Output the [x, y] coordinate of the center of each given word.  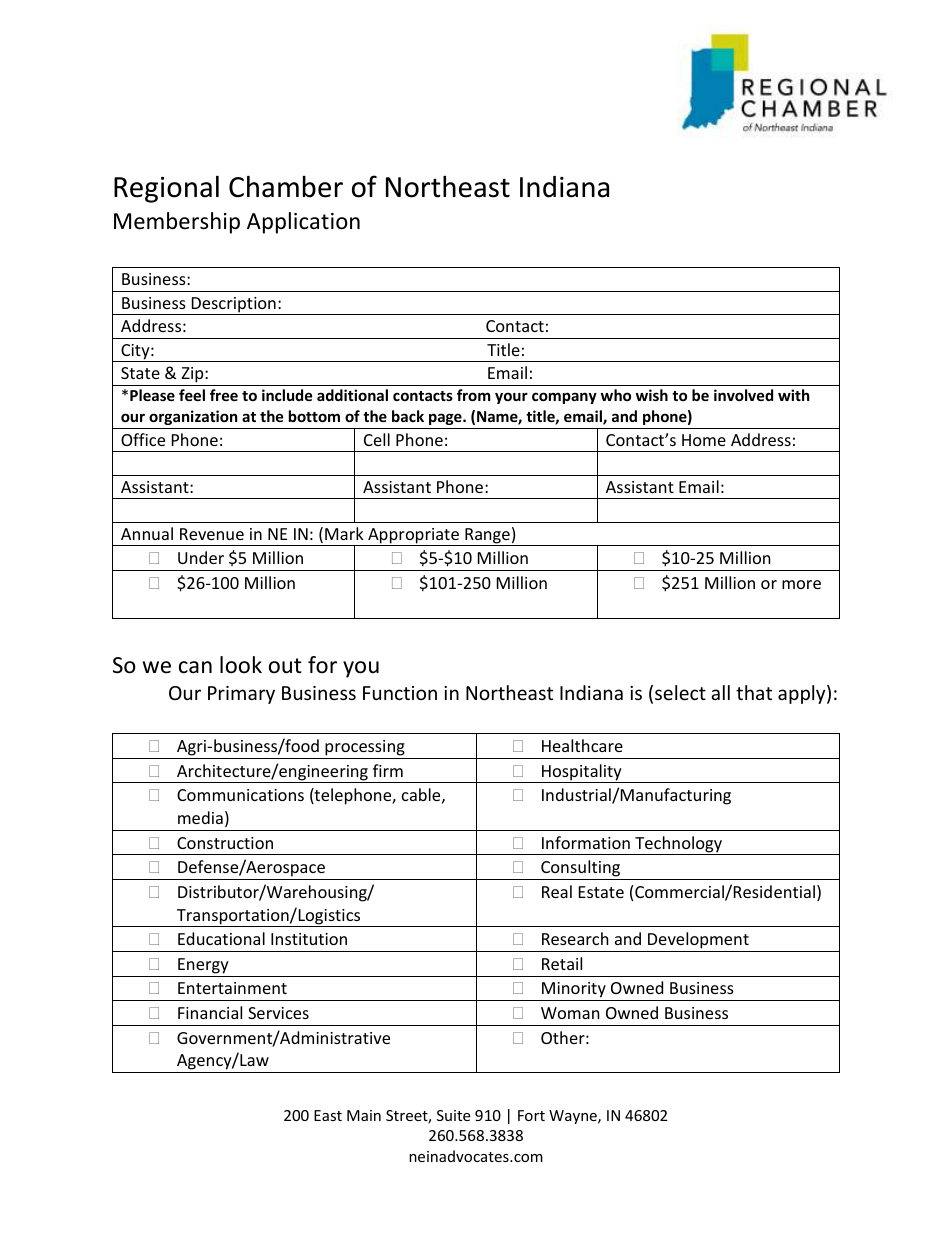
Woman [570, 1013]
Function [400, 693]
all [720, 692]
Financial [210, 1012]
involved [743, 395]
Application [303, 223]
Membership [177, 223]
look [241, 665]
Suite [453, 1115]
